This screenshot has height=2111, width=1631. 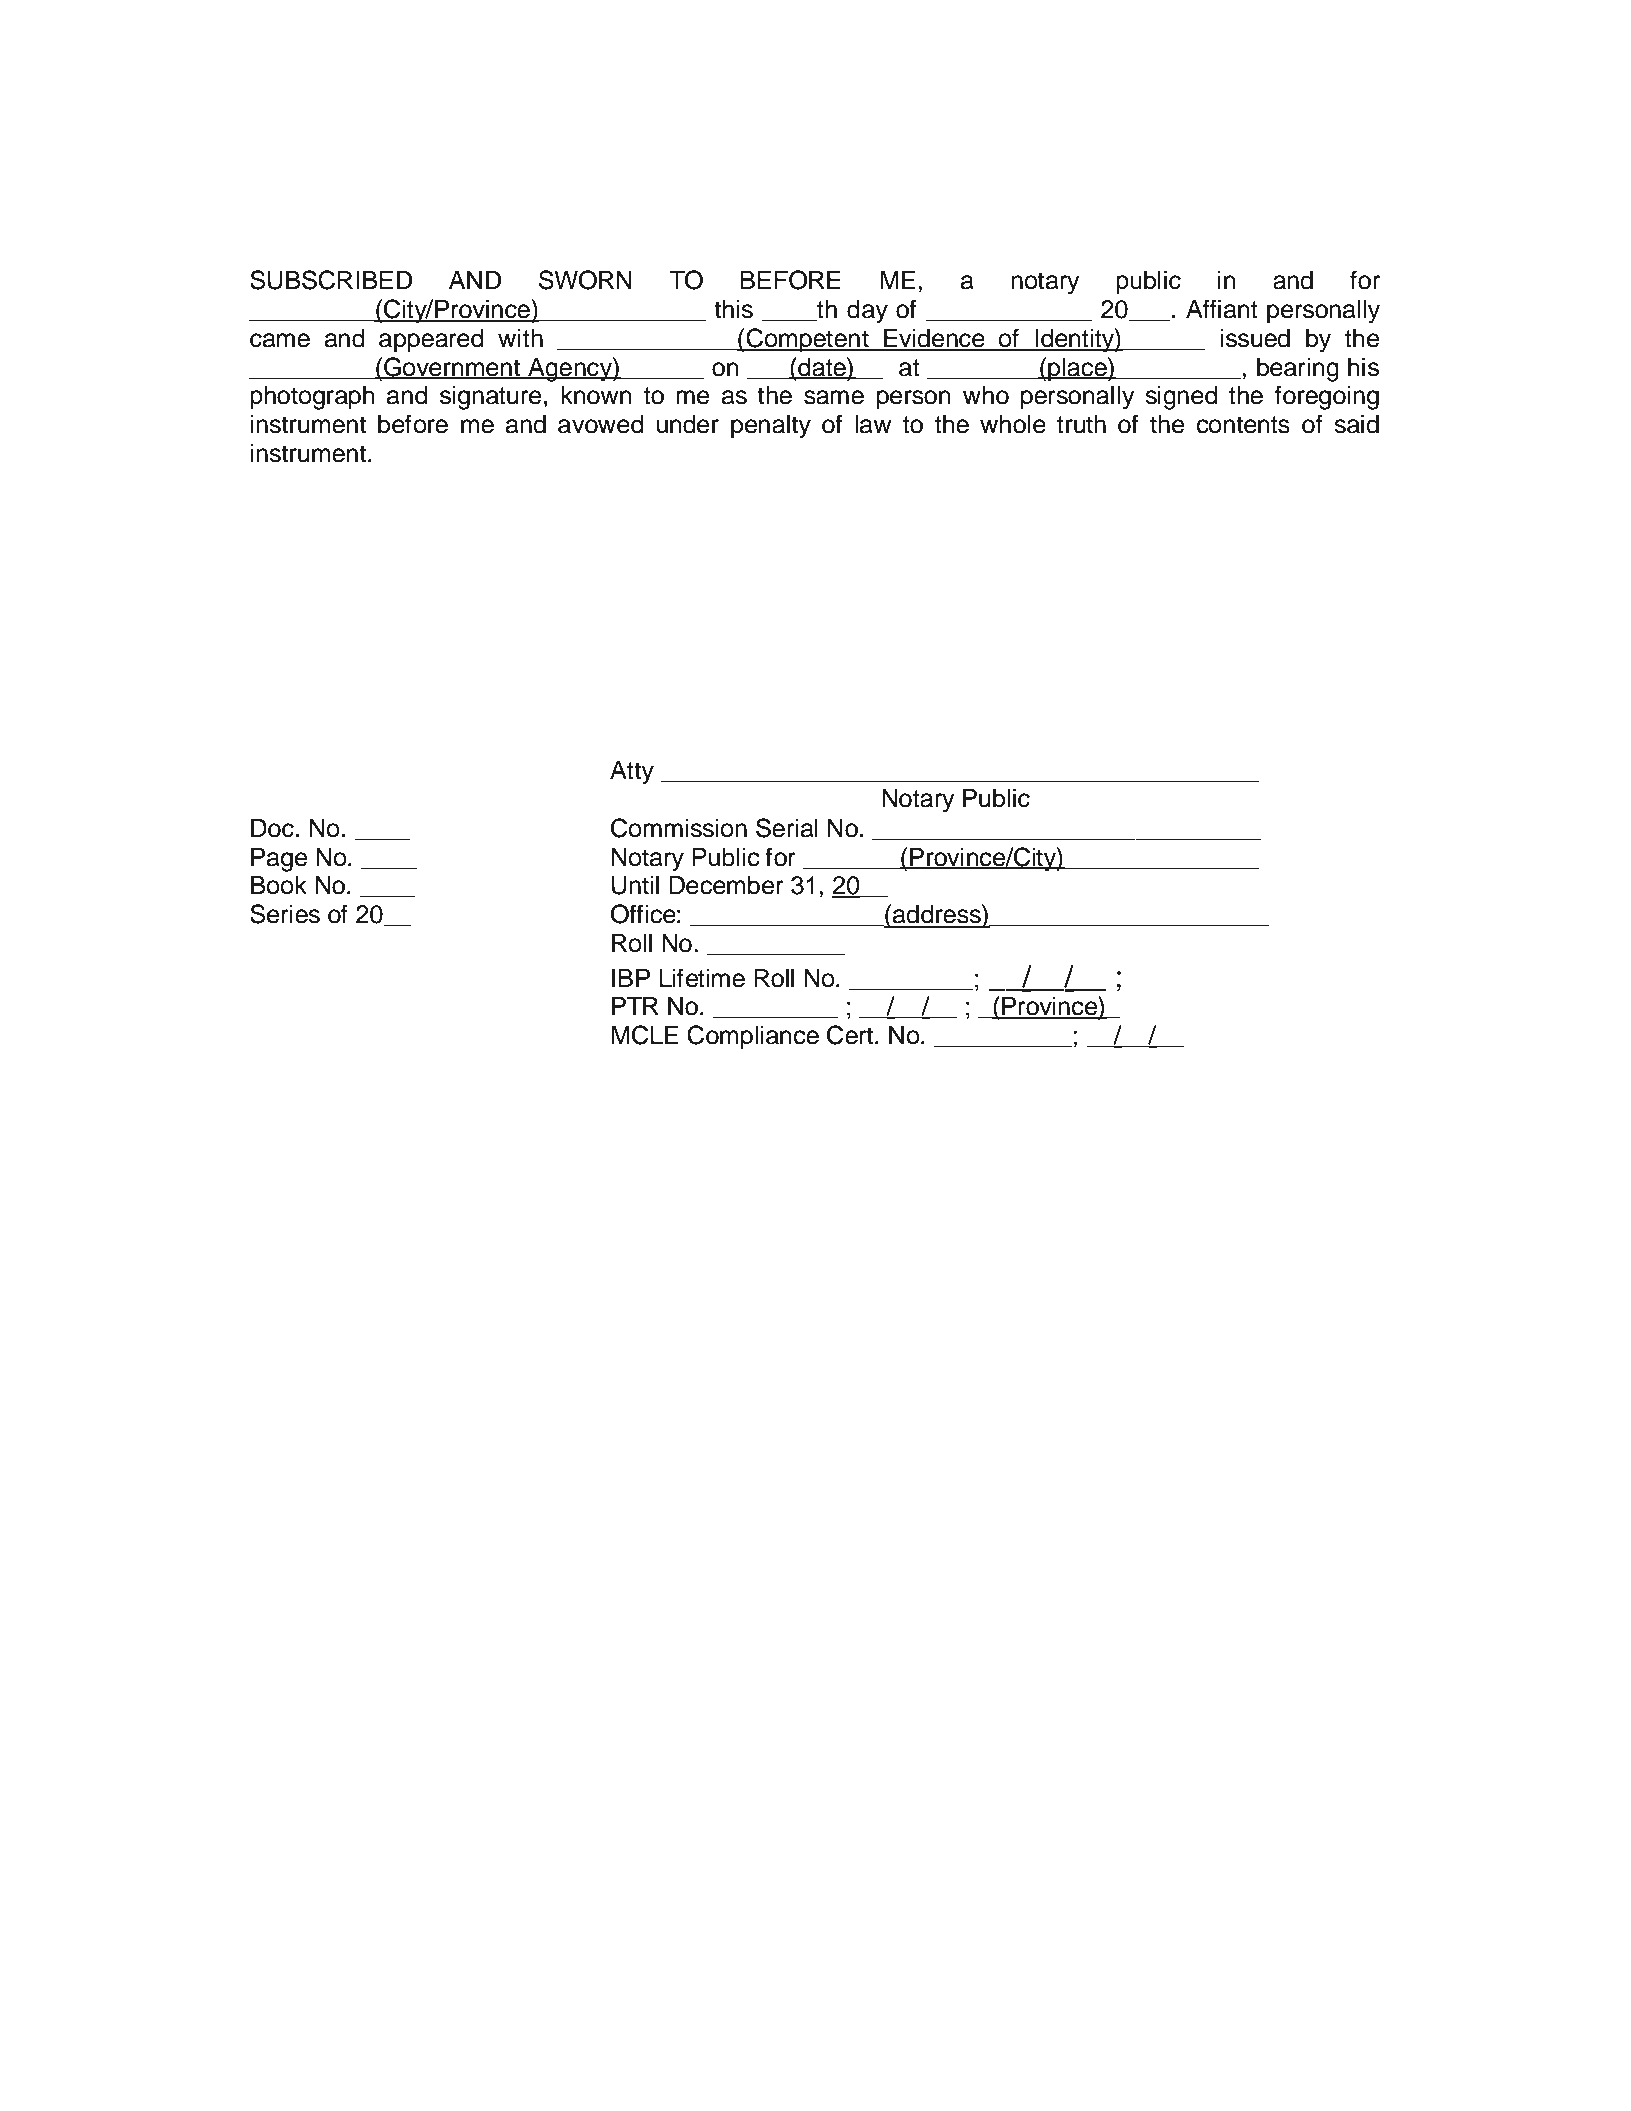 What do you see at coordinates (272, 828) in the screenshot?
I see `Doc` at bounding box center [272, 828].
